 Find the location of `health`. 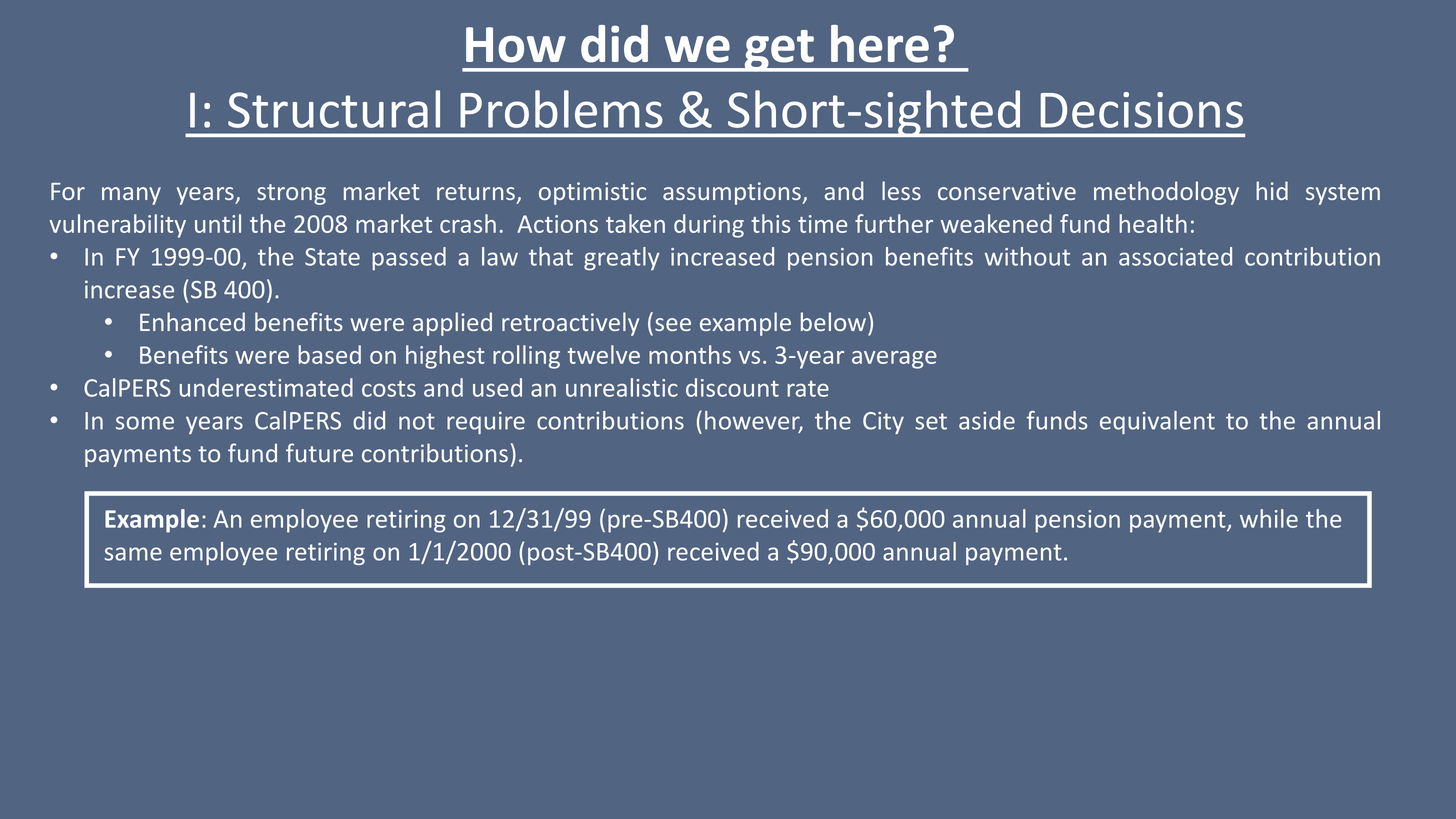

health is located at coordinates (1153, 223).
